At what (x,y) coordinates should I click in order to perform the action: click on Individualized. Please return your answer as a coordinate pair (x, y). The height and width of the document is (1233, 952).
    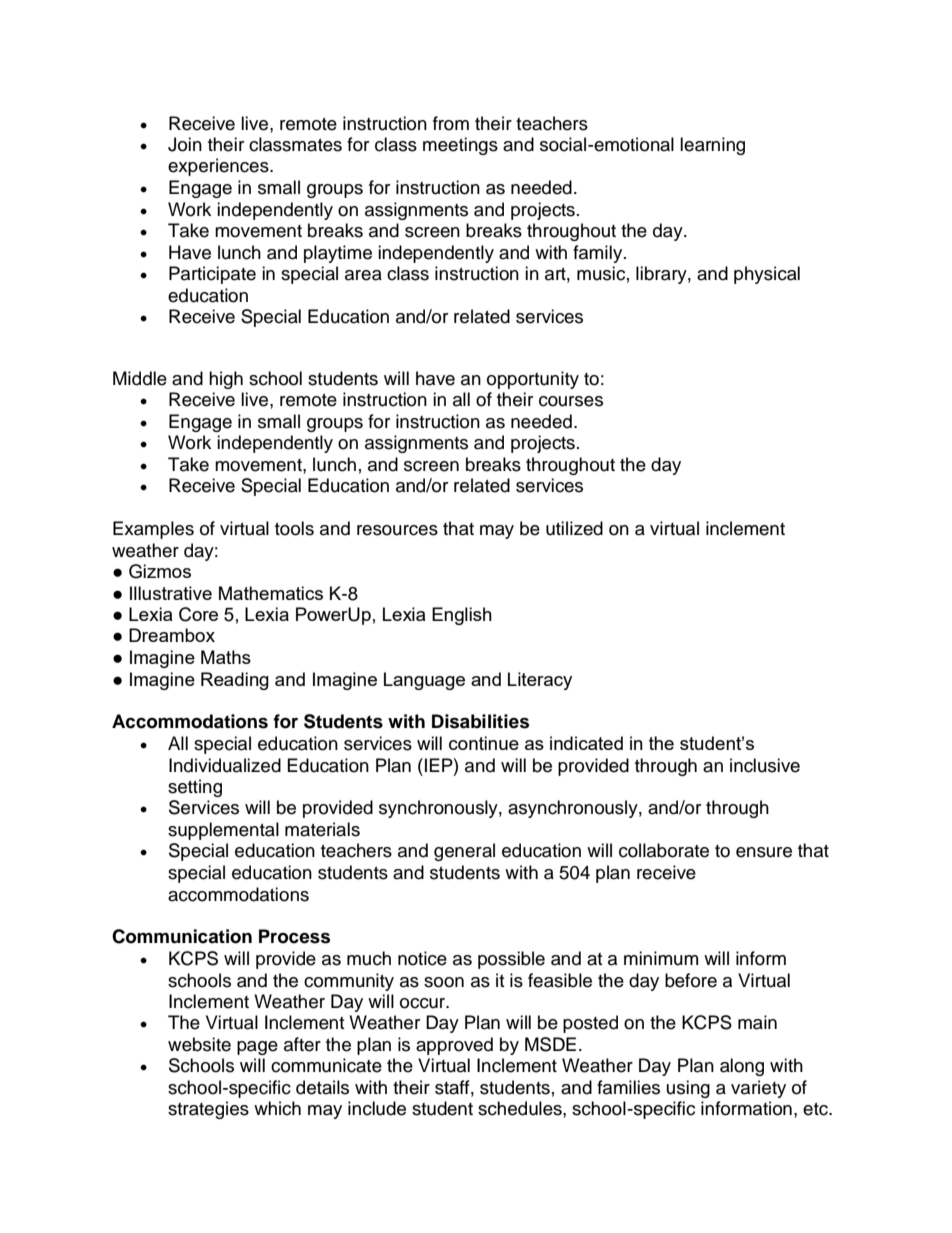
    Looking at the image, I should click on (225, 765).
